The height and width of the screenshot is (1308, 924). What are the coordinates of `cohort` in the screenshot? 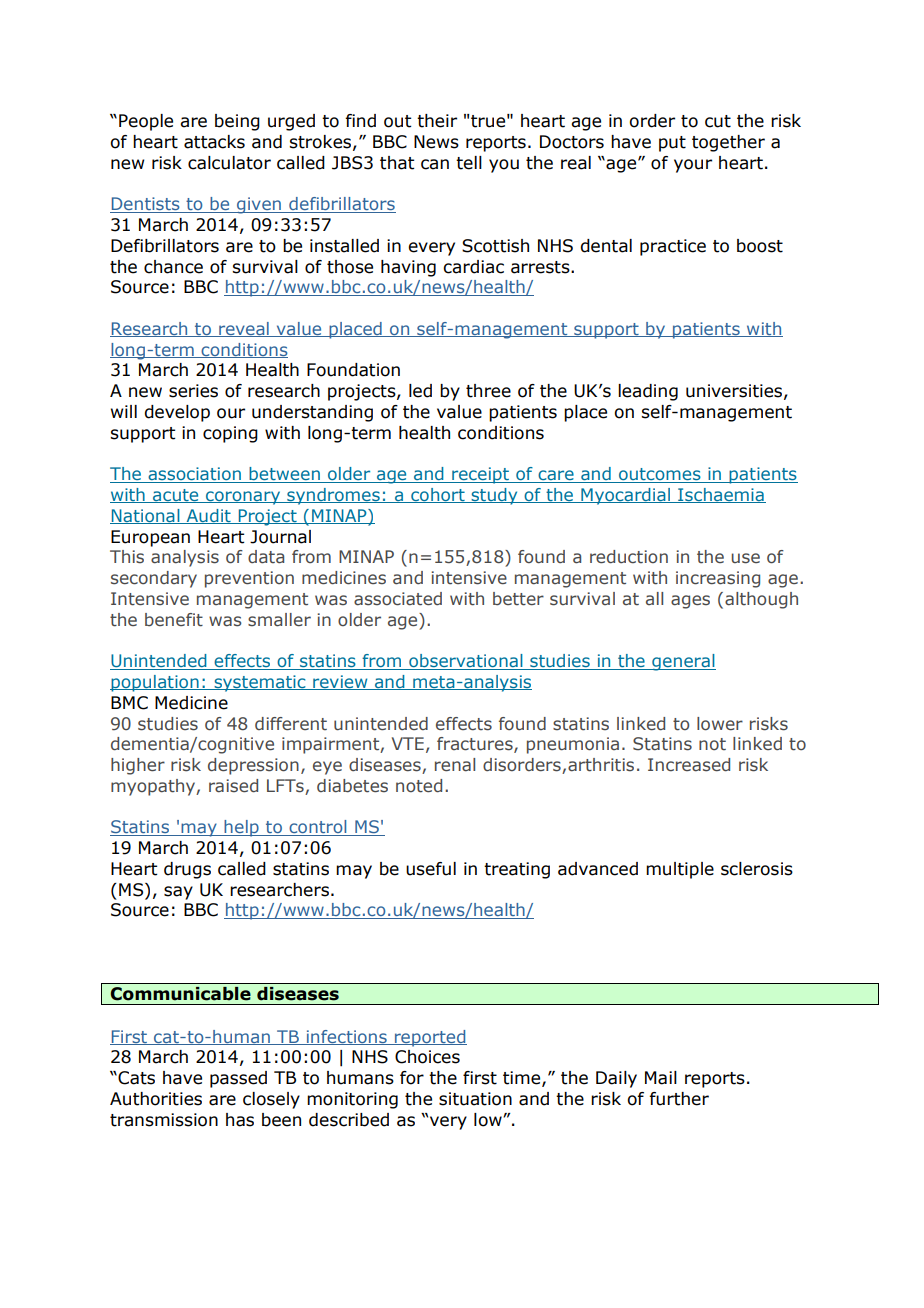 It's located at (438, 495).
